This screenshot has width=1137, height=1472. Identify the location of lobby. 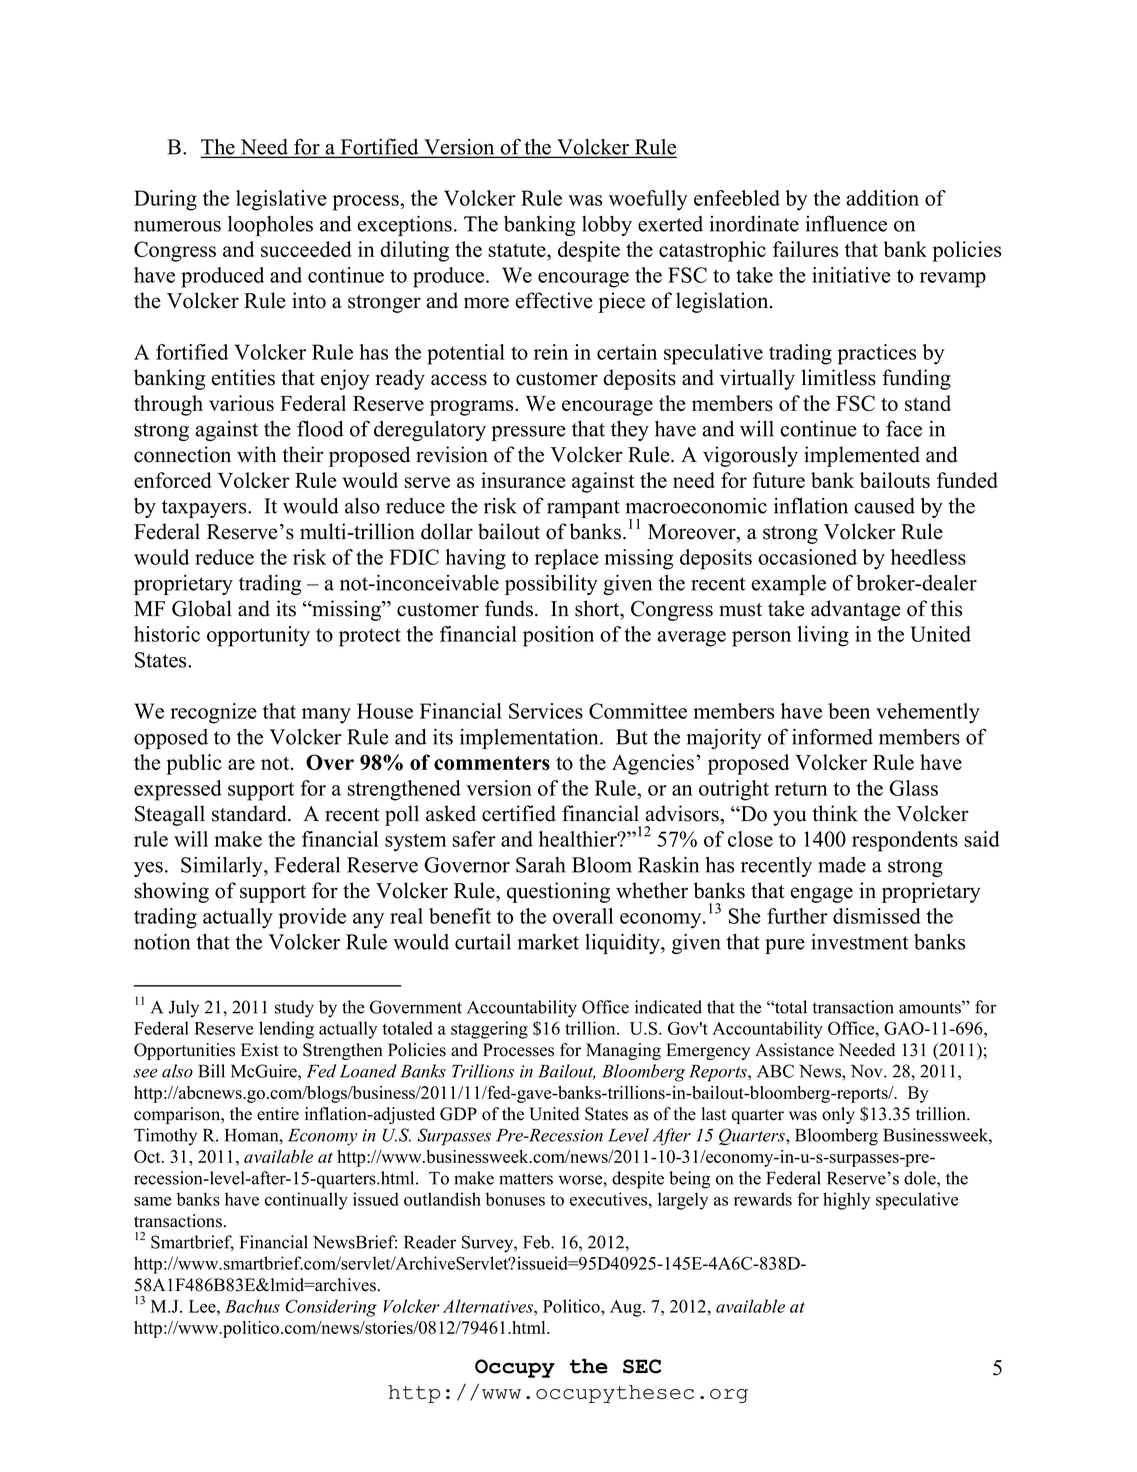
(607, 226).
